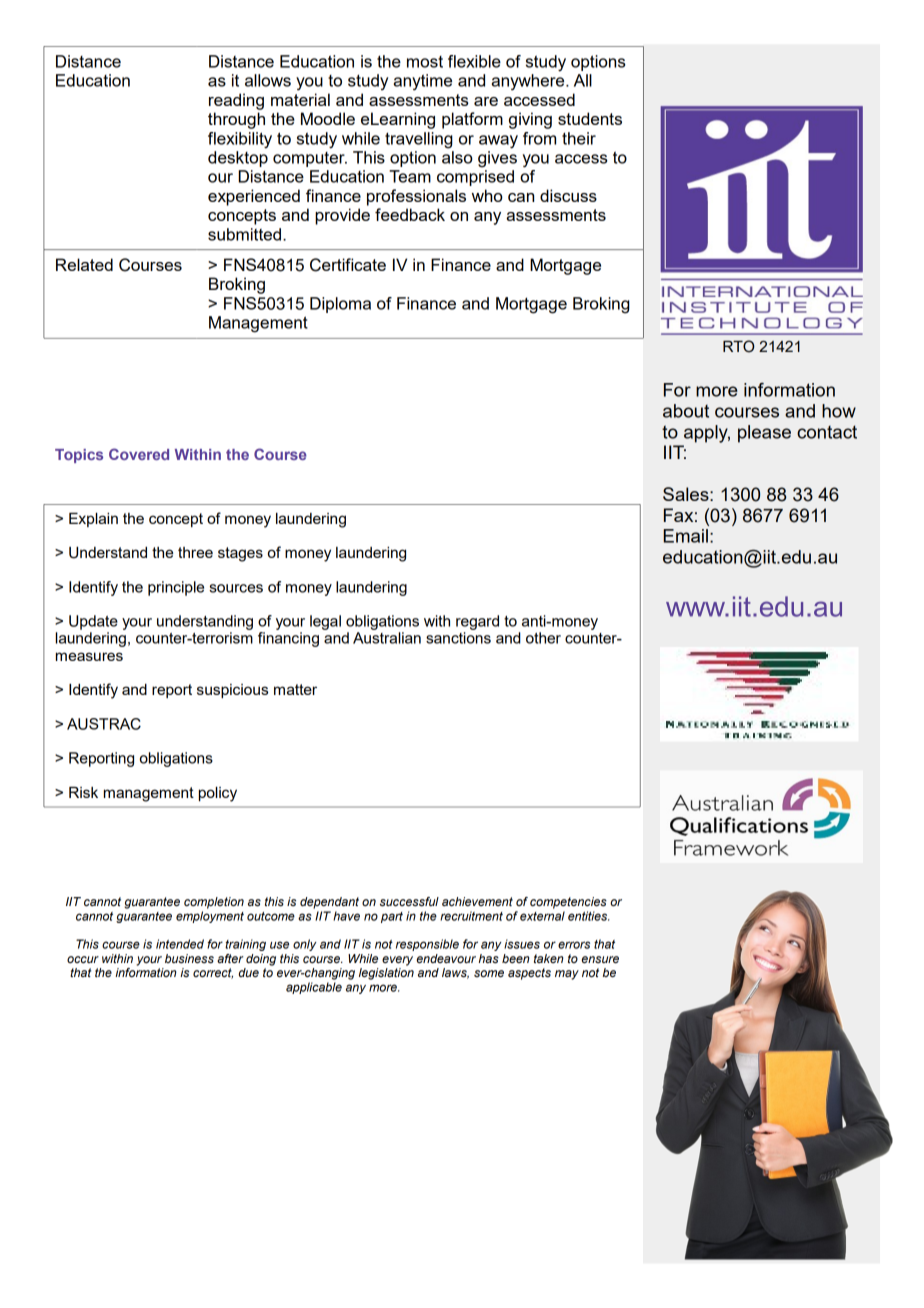 This image has height=1308, width=924. What do you see at coordinates (236, 101) in the image?
I see `reading` at bounding box center [236, 101].
